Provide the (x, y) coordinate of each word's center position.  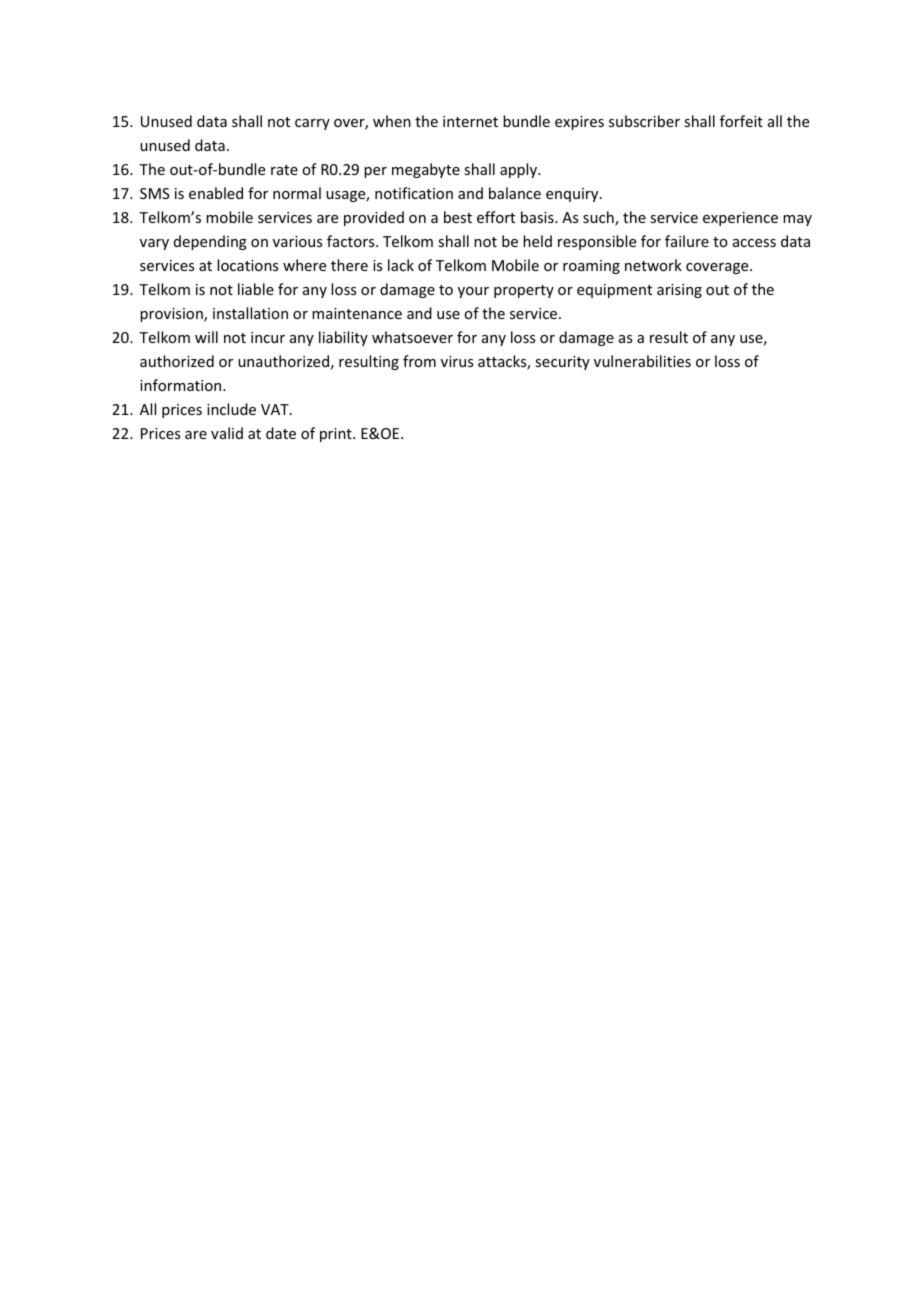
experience (740, 219)
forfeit (741, 121)
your (473, 292)
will (206, 337)
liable (256, 289)
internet (470, 121)
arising (679, 291)
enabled (216, 193)
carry (312, 124)
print (337, 435)
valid (227, 433)
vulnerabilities (642, 361)
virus (457, 361)
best (458, 217)
